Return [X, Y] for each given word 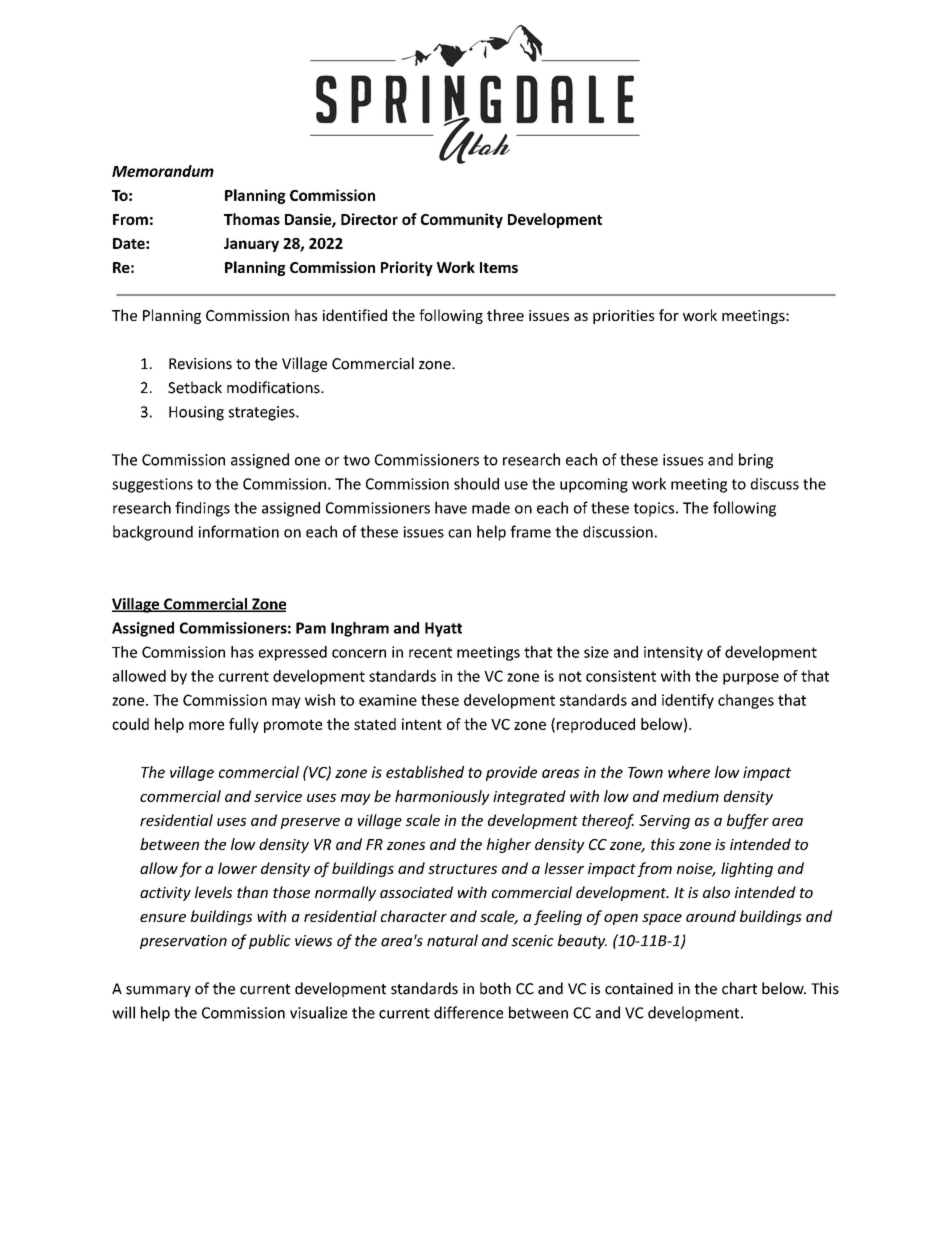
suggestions [152, 485]
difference [468, 1012]
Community [462, 220]
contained [639, 988]
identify [688, 701]
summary [158, 991]
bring [756, 461]
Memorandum [163, 171]
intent [422, 724]
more [206, 725]
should [476, 483]
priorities [623, 317]
